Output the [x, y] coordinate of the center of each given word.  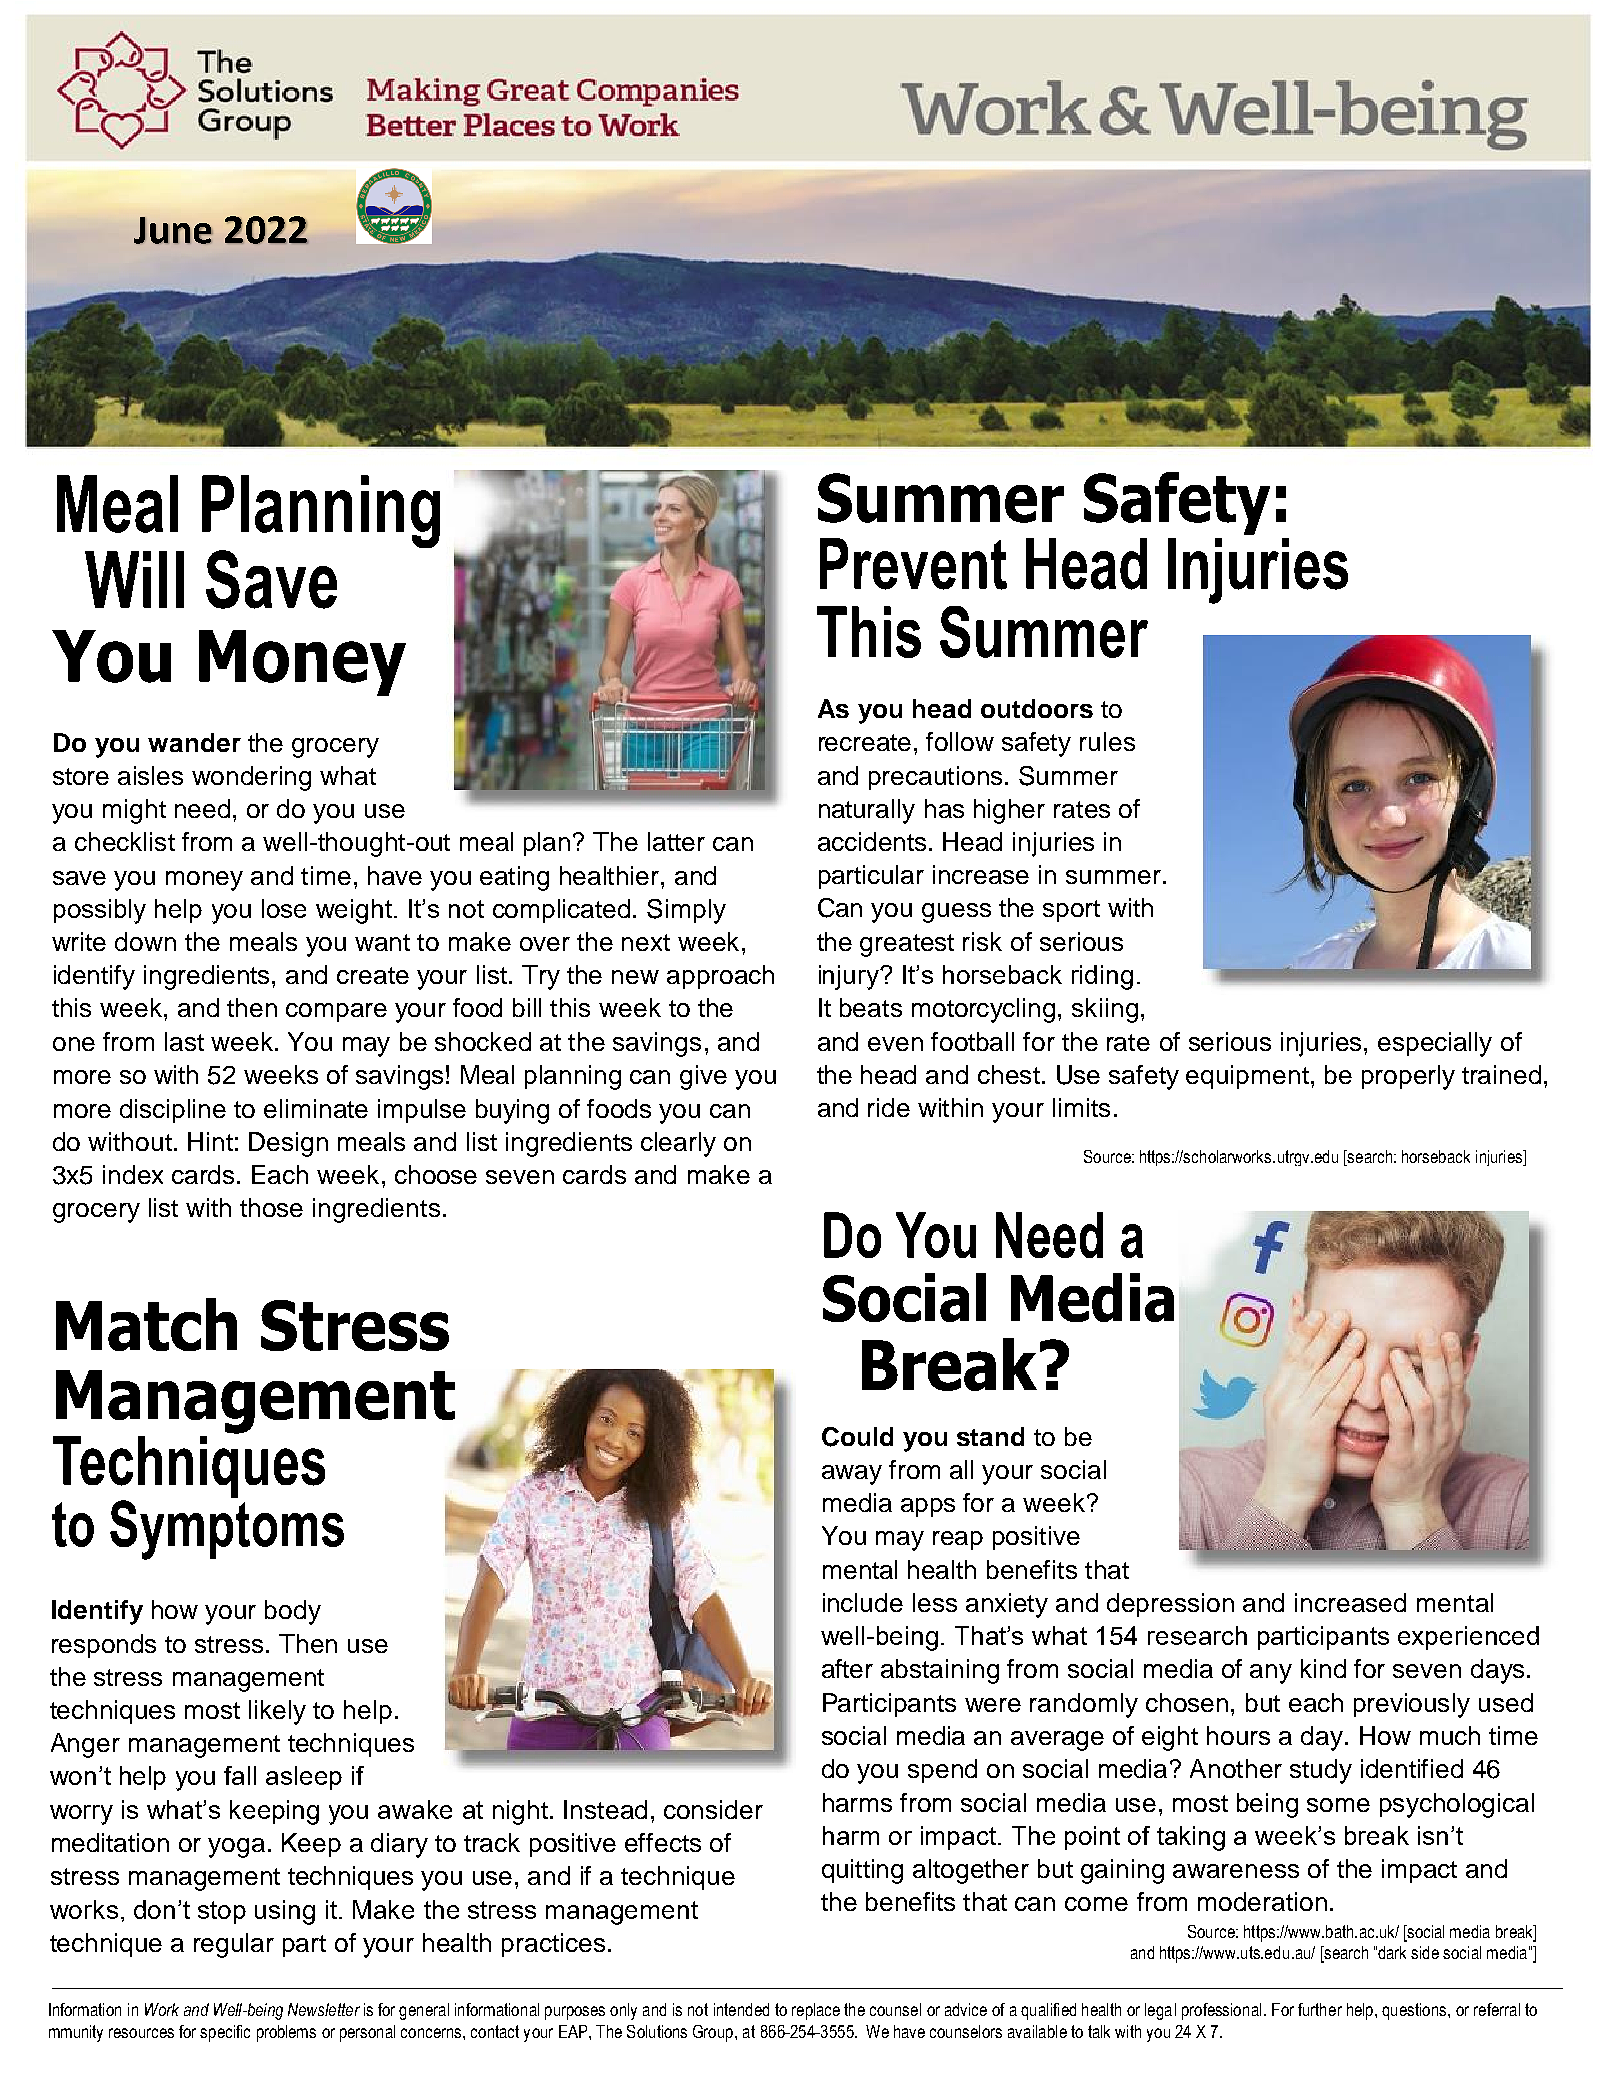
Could [857, 1437]
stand [990, 1436]
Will [134, 579]
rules [1107, 741]
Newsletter [324, 2009]
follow [960, 741]
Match [146, 1324]
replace [816, 2011]
